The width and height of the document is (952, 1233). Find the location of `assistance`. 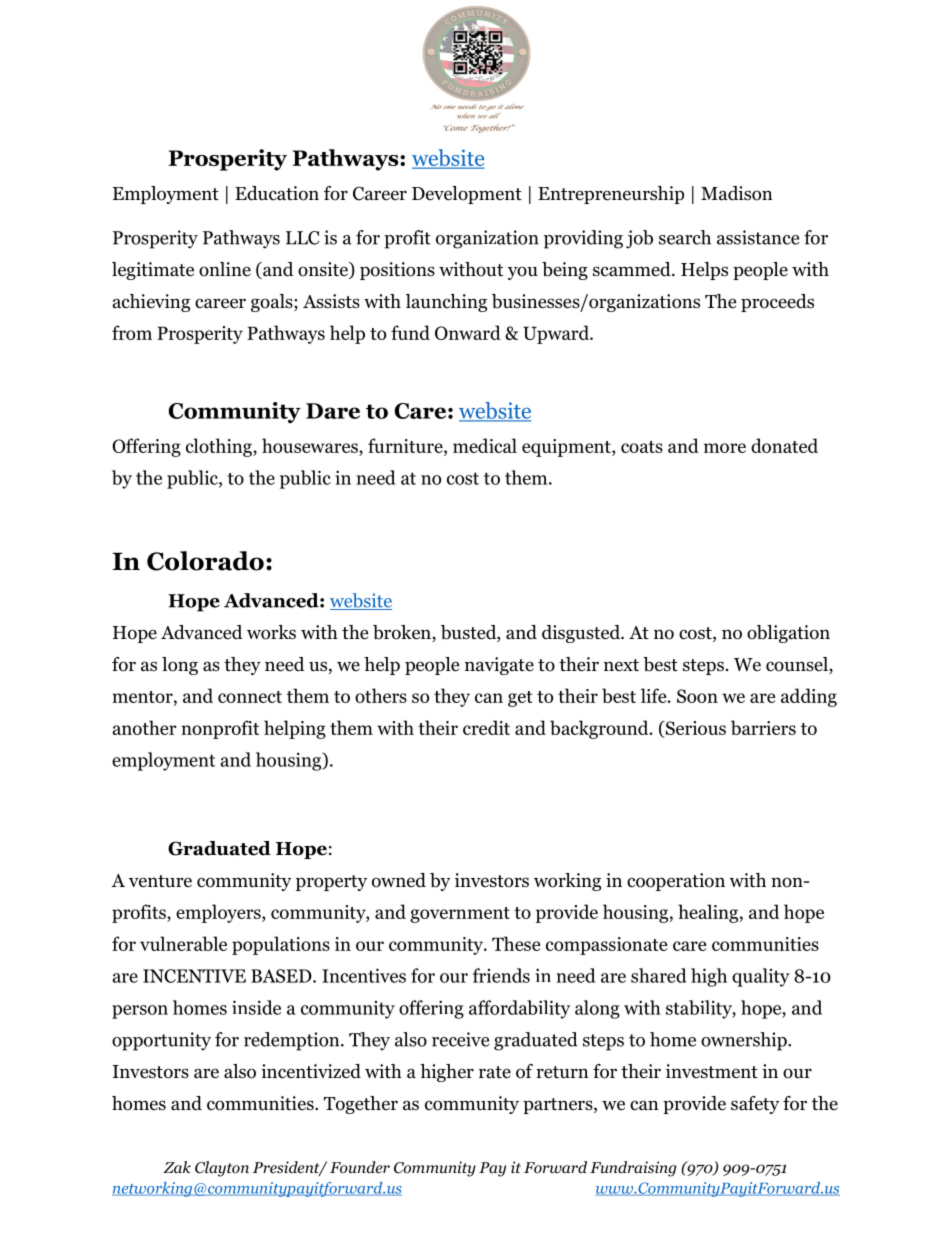

assistance is located at coordinates (758, 237).
